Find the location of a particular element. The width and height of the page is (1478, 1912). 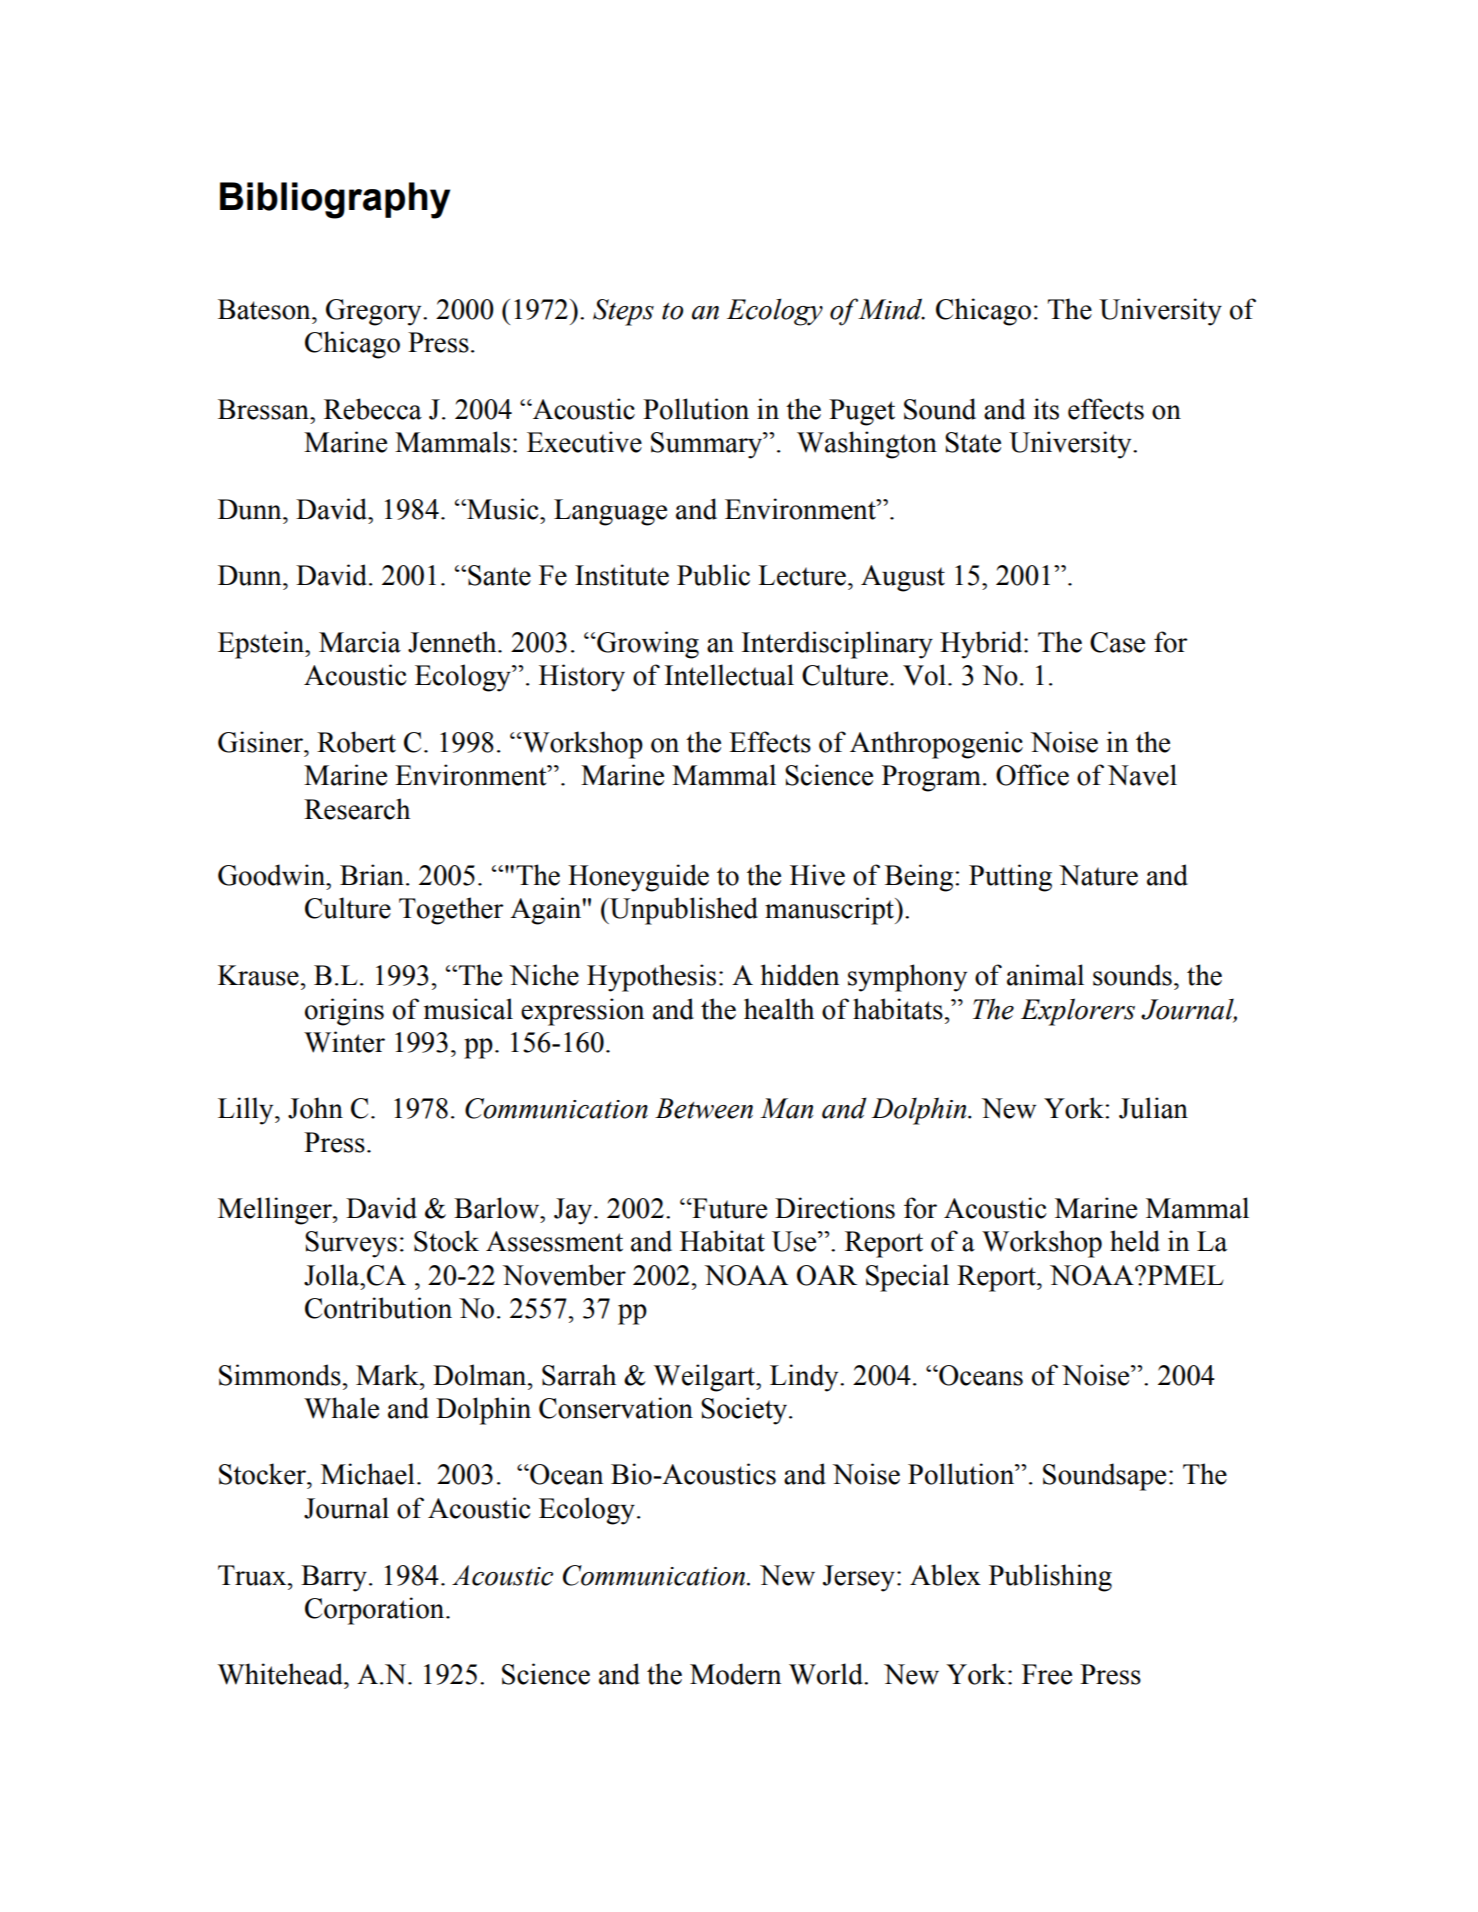

Steps is located at coordinates (623, 312).
